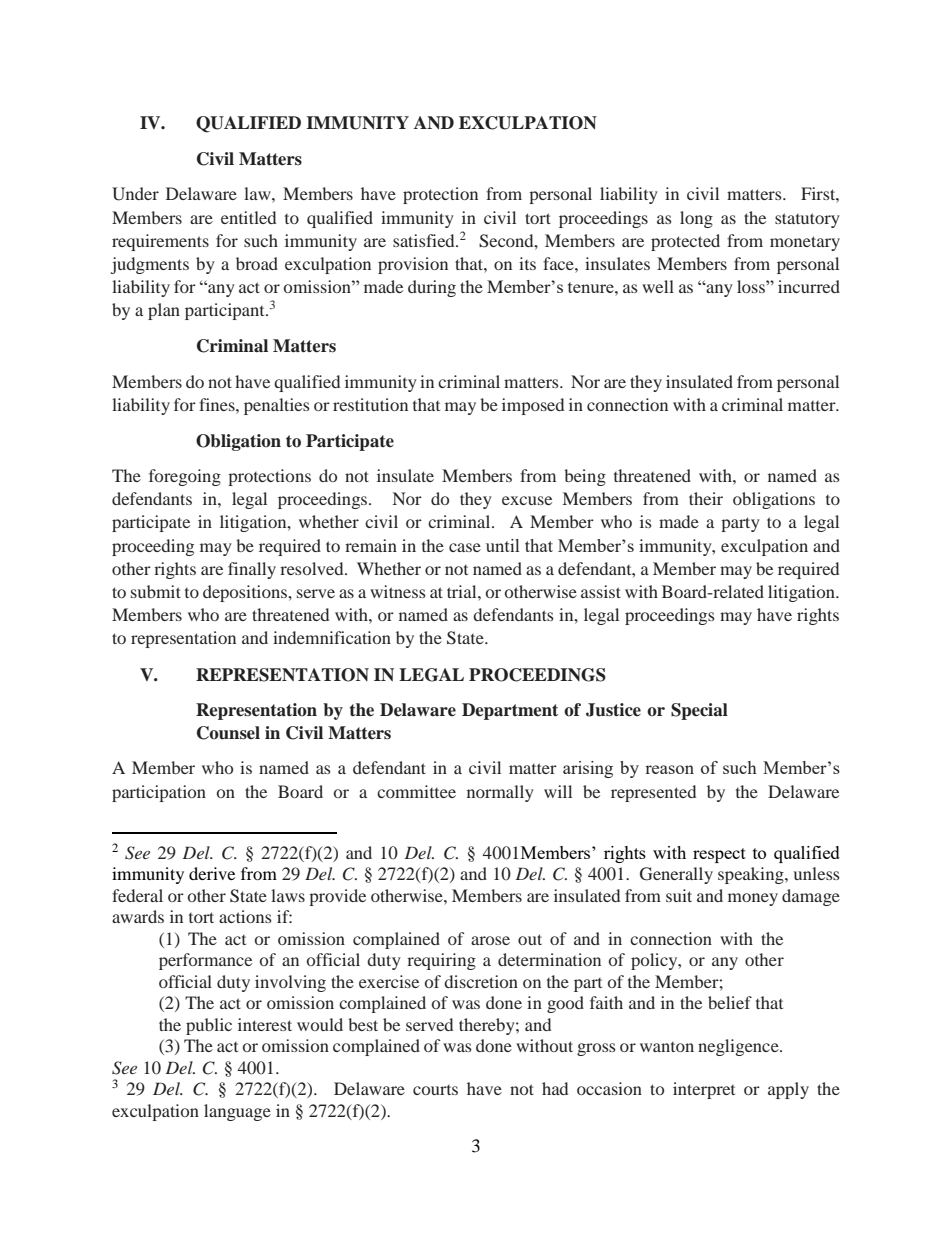 The height and width of the page is (1233, 952). What do you see at coordinates (246, 593) in the page?
I see `depositions` at bounding box center [246, 593].
